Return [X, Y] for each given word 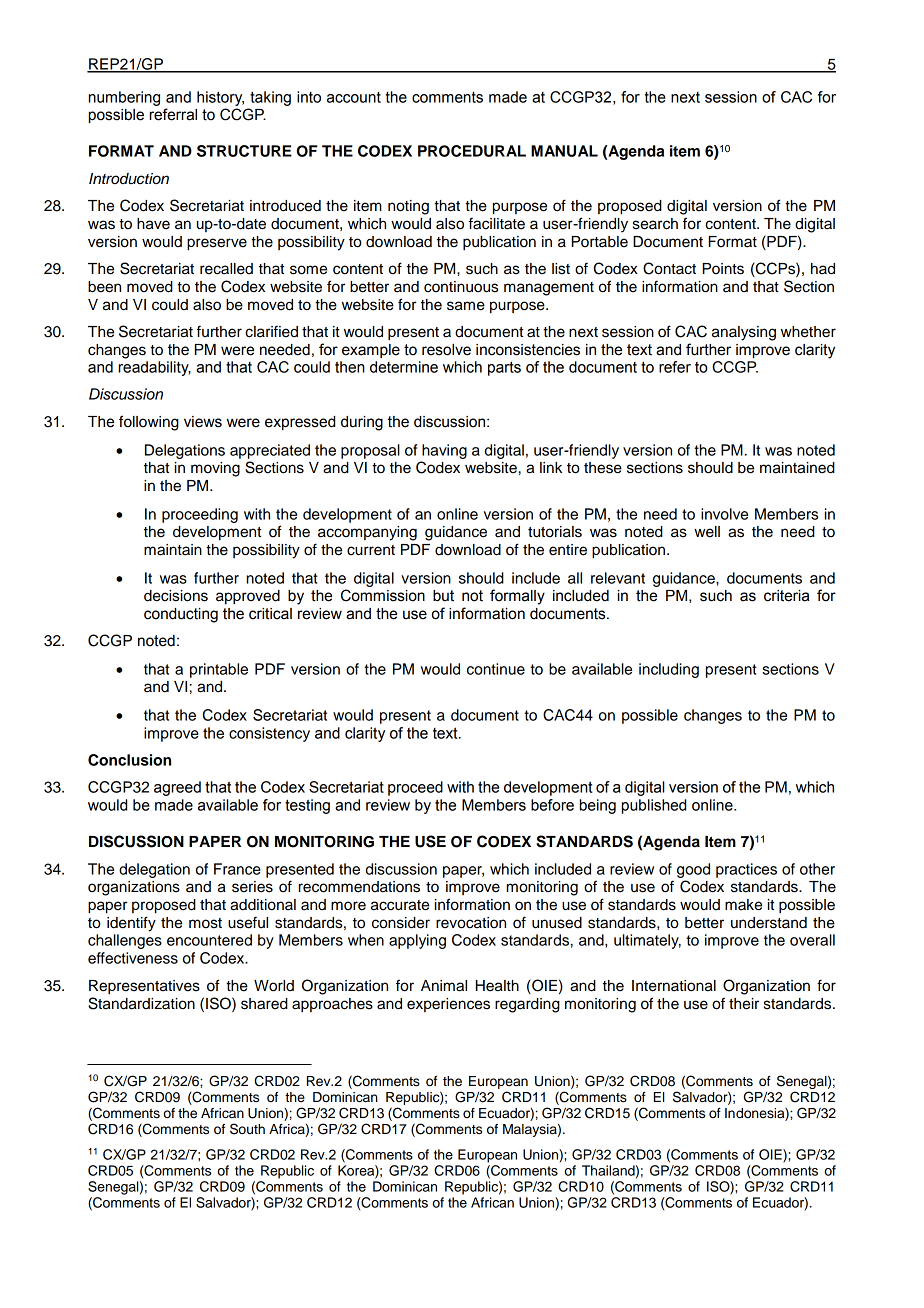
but [443, 596]
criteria [786, 596]
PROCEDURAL [472, 151]
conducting [181, 615]
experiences [448, 1005]
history [220, 98]
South [247, 1129]
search [655, 224]
